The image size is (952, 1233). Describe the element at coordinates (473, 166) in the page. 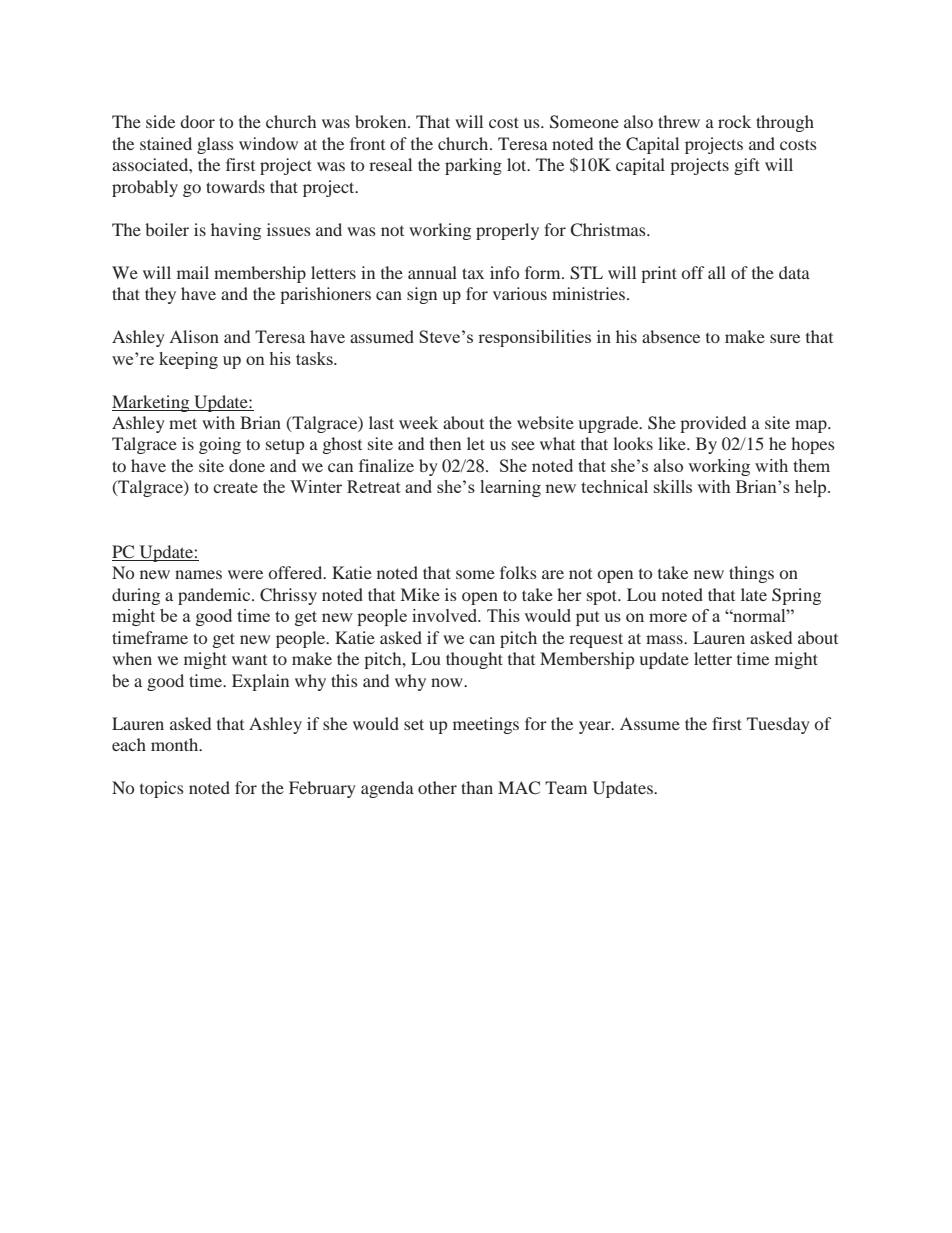

I see `parking` at that location.
